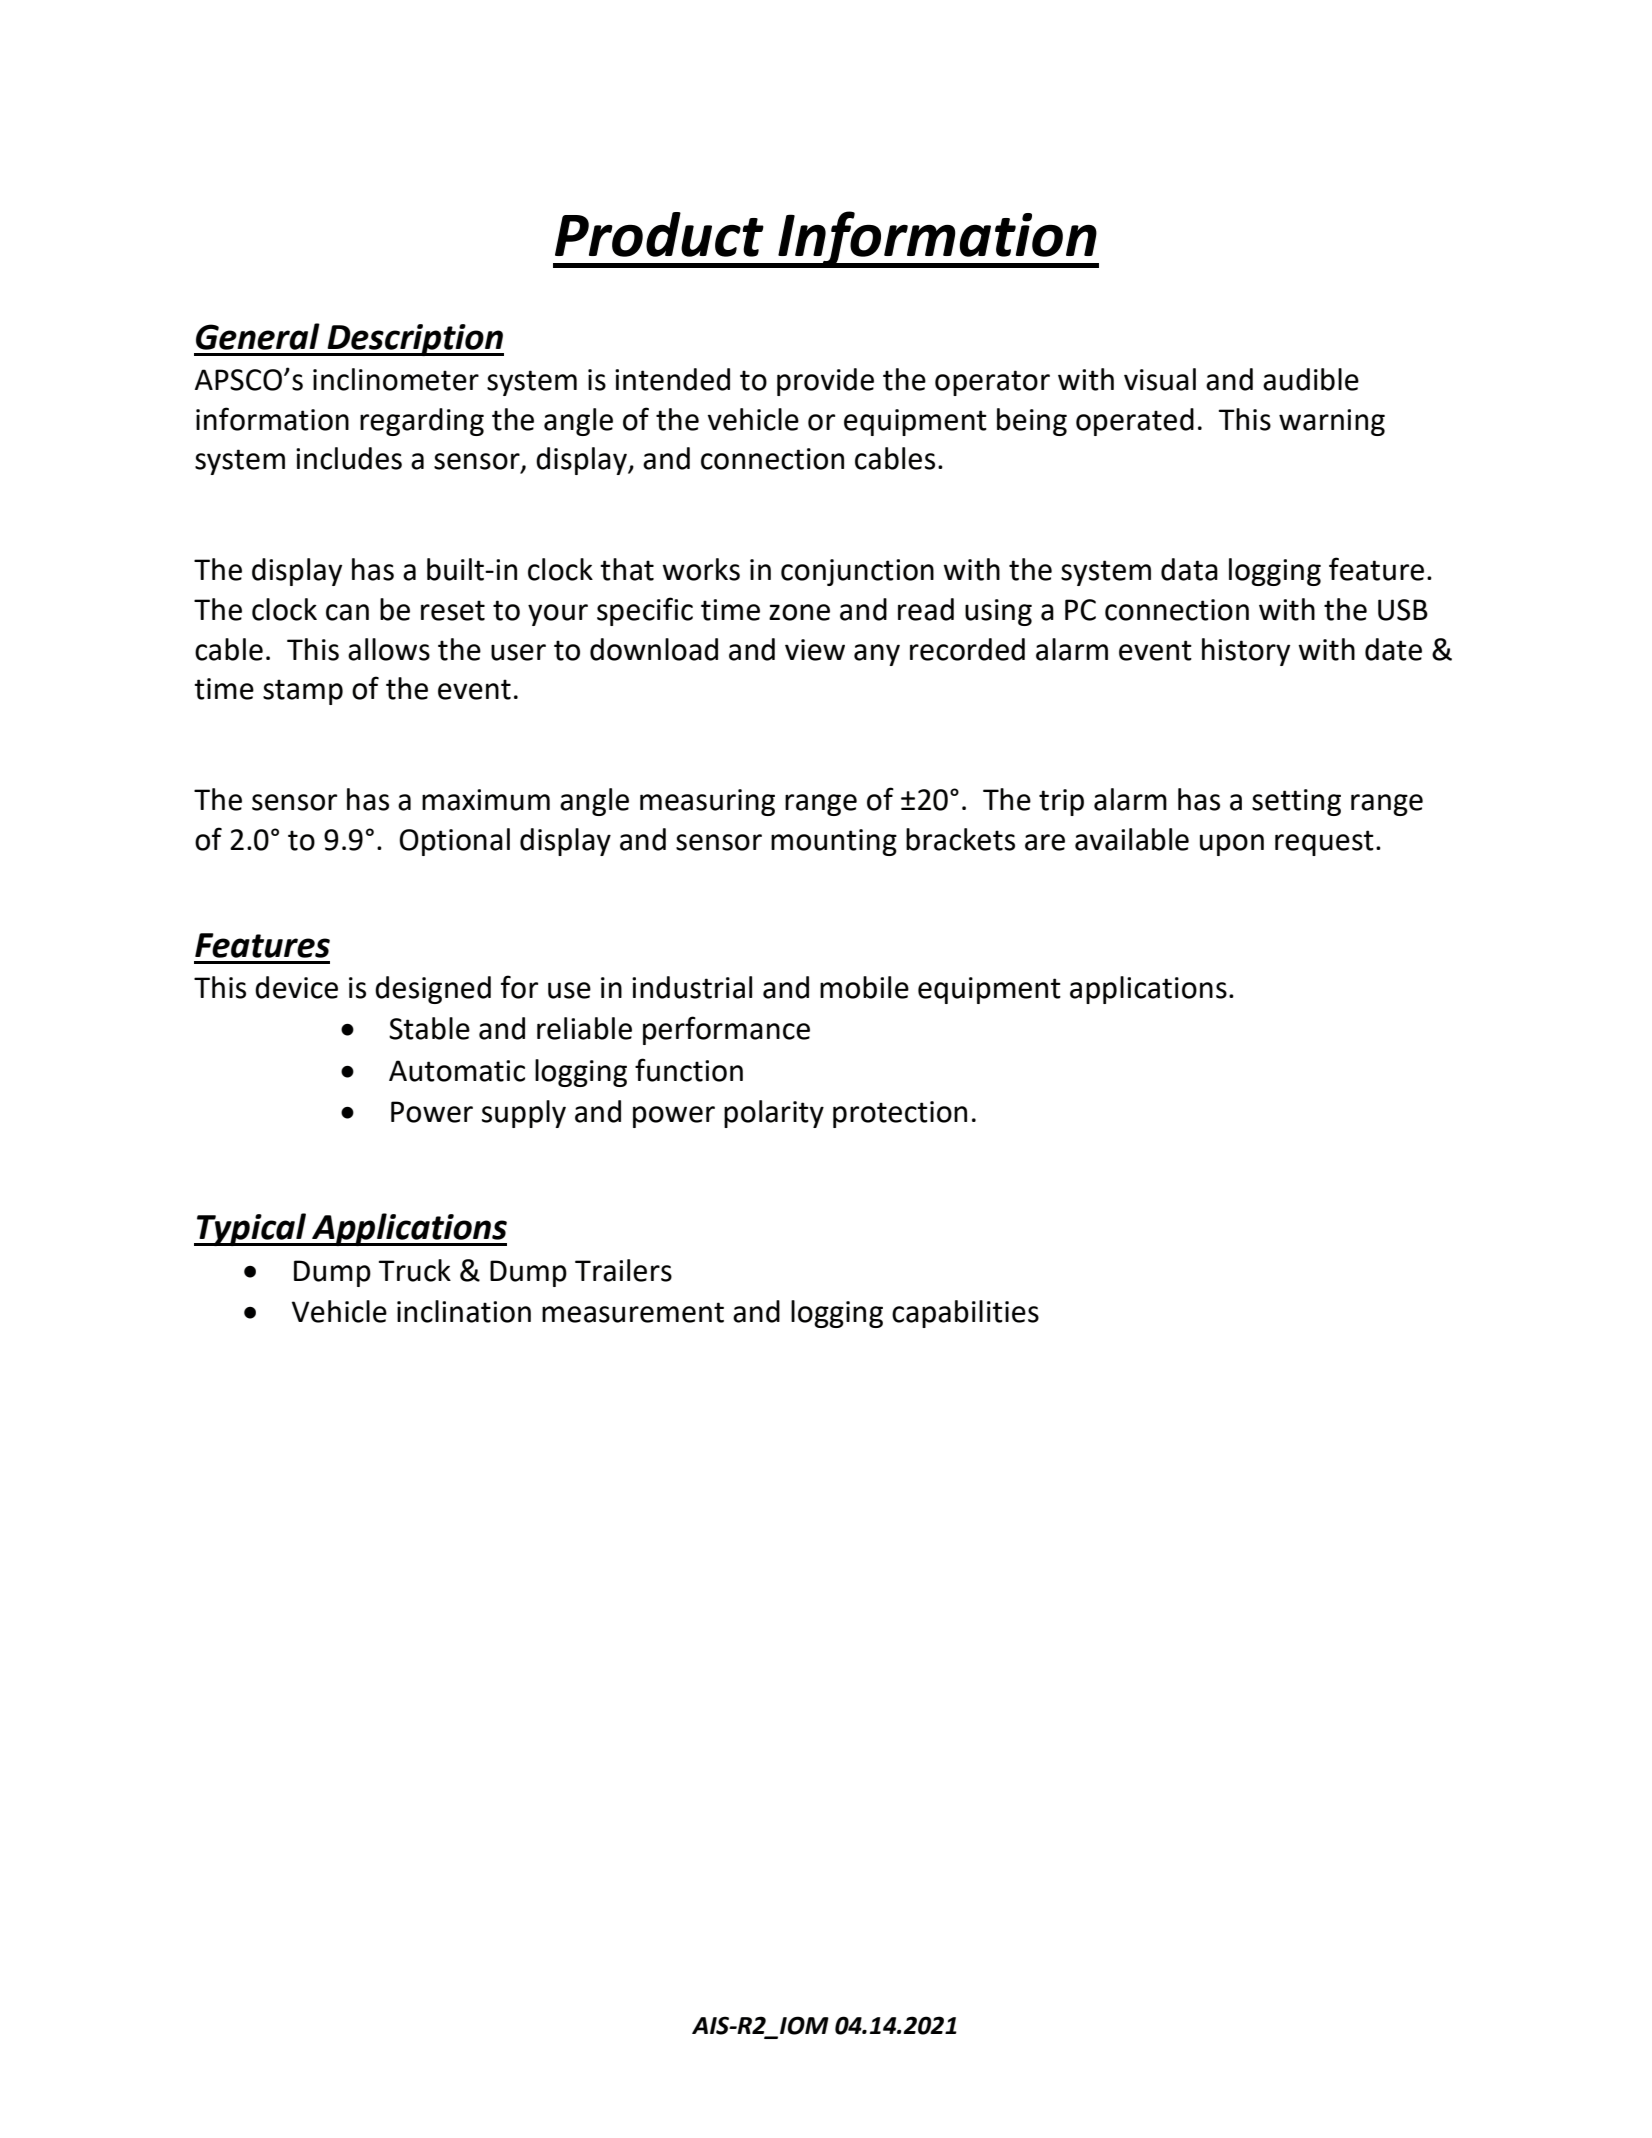 The height and width of the document is (2138, 1652). Describe the element at coordinates (659, 234) in the document. I see `Product` at that location.
